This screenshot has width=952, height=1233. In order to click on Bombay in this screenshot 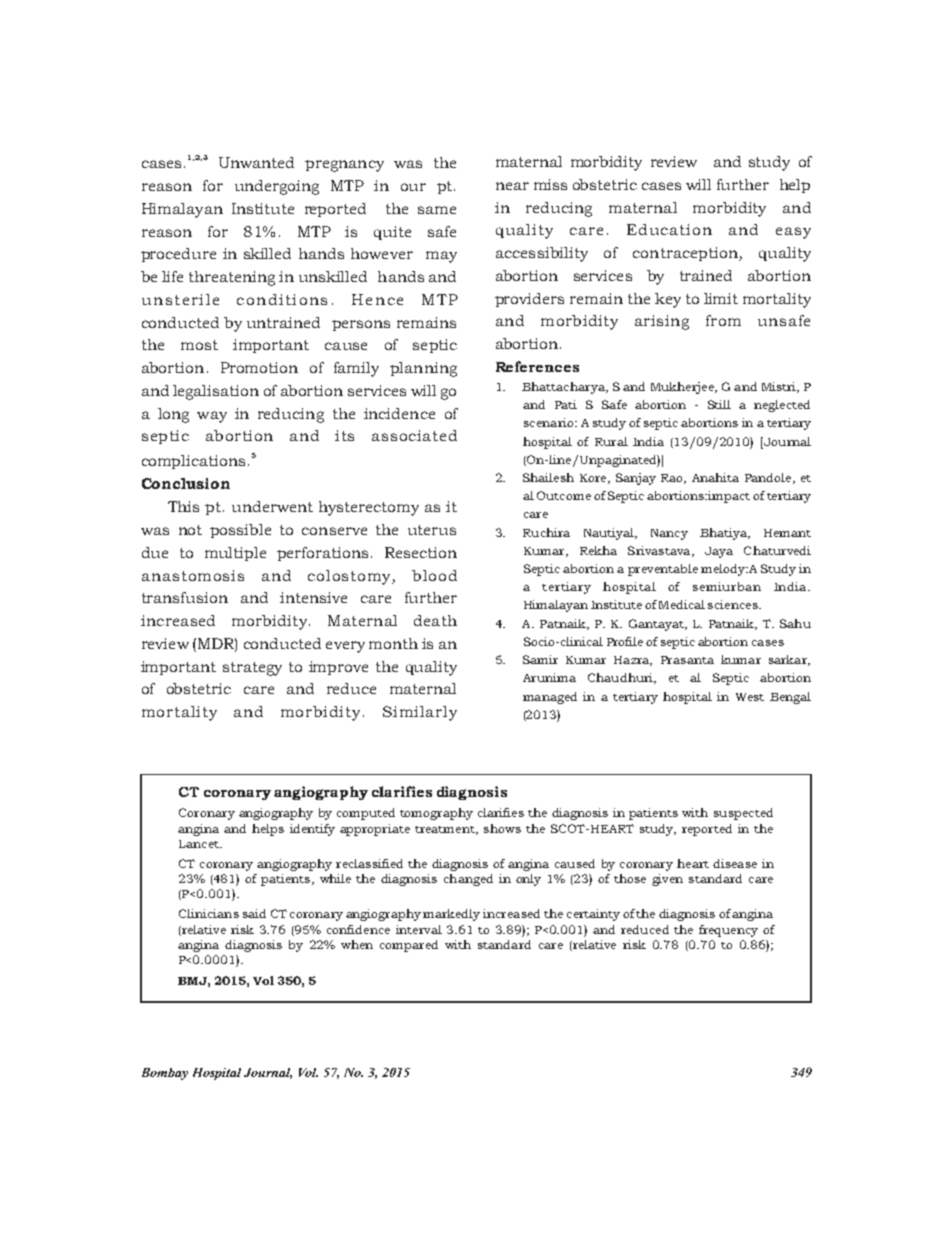, I will do `click(165, 1074)`.
